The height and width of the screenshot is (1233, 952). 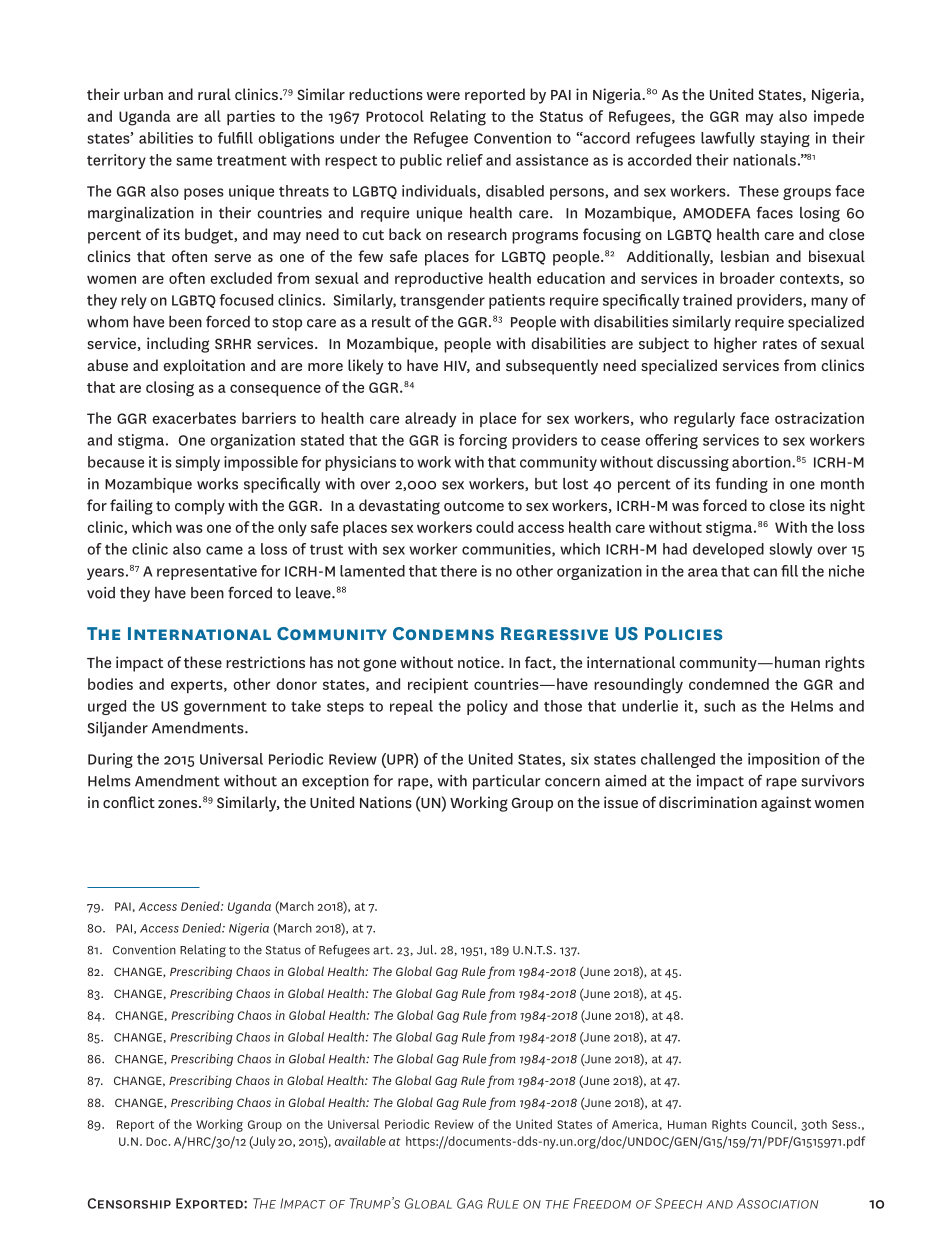 What do you see at coordinates (194, 161) in the screenshot?
I see `same` at bounding box center [194, 161].
